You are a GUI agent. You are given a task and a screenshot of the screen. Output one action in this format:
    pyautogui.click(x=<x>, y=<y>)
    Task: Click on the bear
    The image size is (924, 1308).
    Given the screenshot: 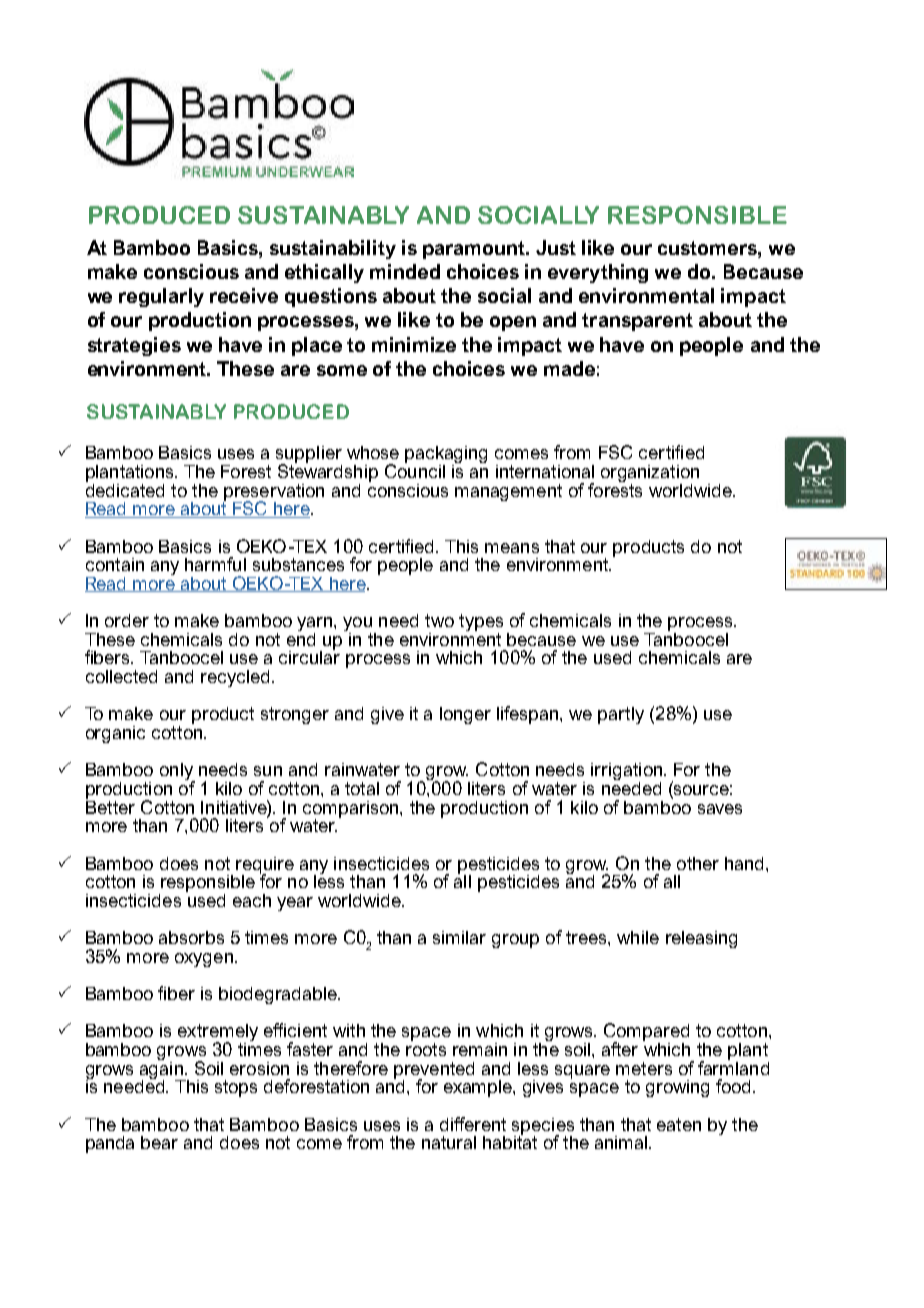 What is the action you would take?
    pyautogui.click(x=159, y=1142)
